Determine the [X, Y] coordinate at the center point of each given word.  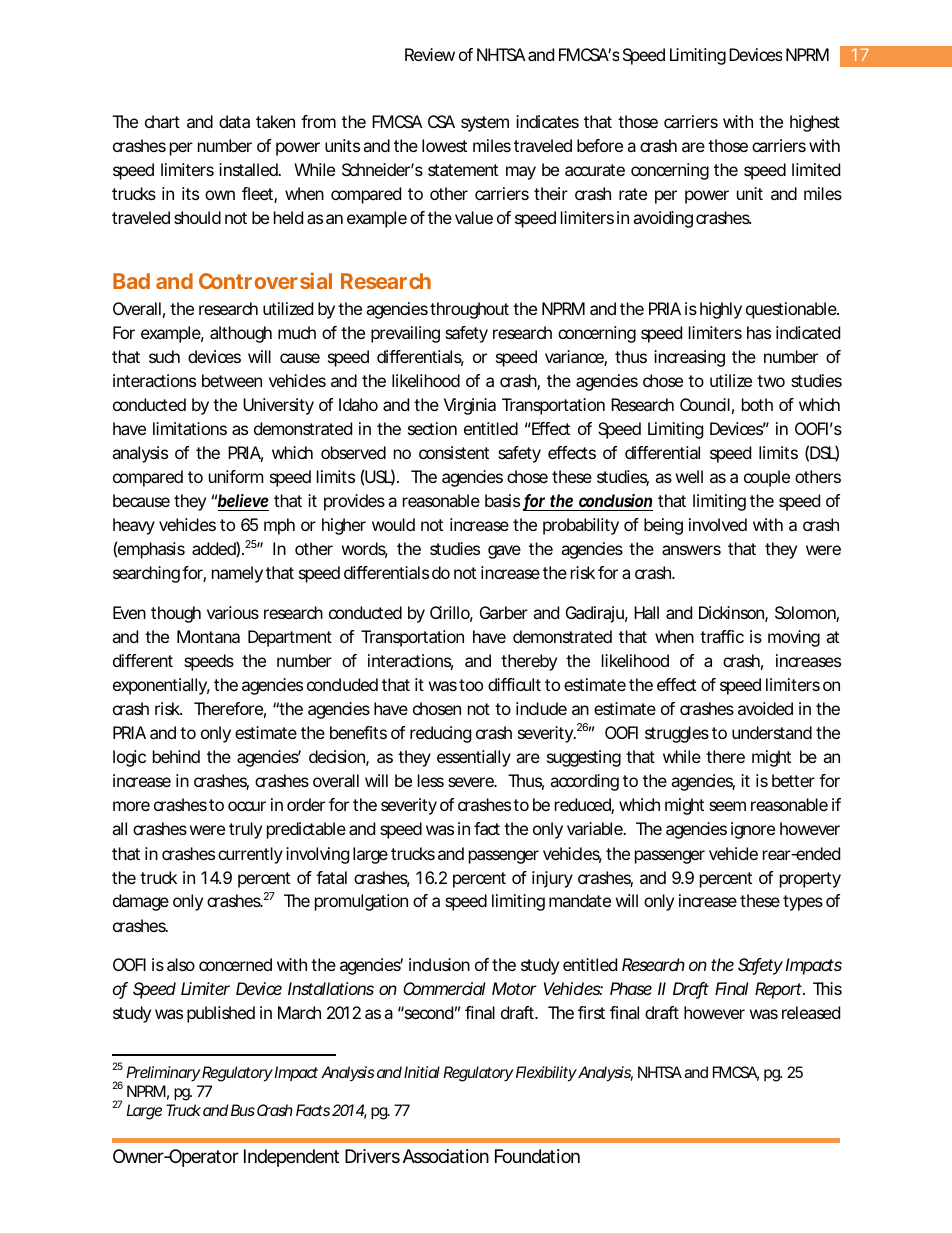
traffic [722, 636]
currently [250, 855]
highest [815, 123]
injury [552, 879]
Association [446, 1156]
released [811, 1012]
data [234, 121]
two [771, 381]
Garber [504, 612]
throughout [469, 310]
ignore [753, 830]
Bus [243, 1110]
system [485, 124]
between [232, 380]
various [233, 612]
